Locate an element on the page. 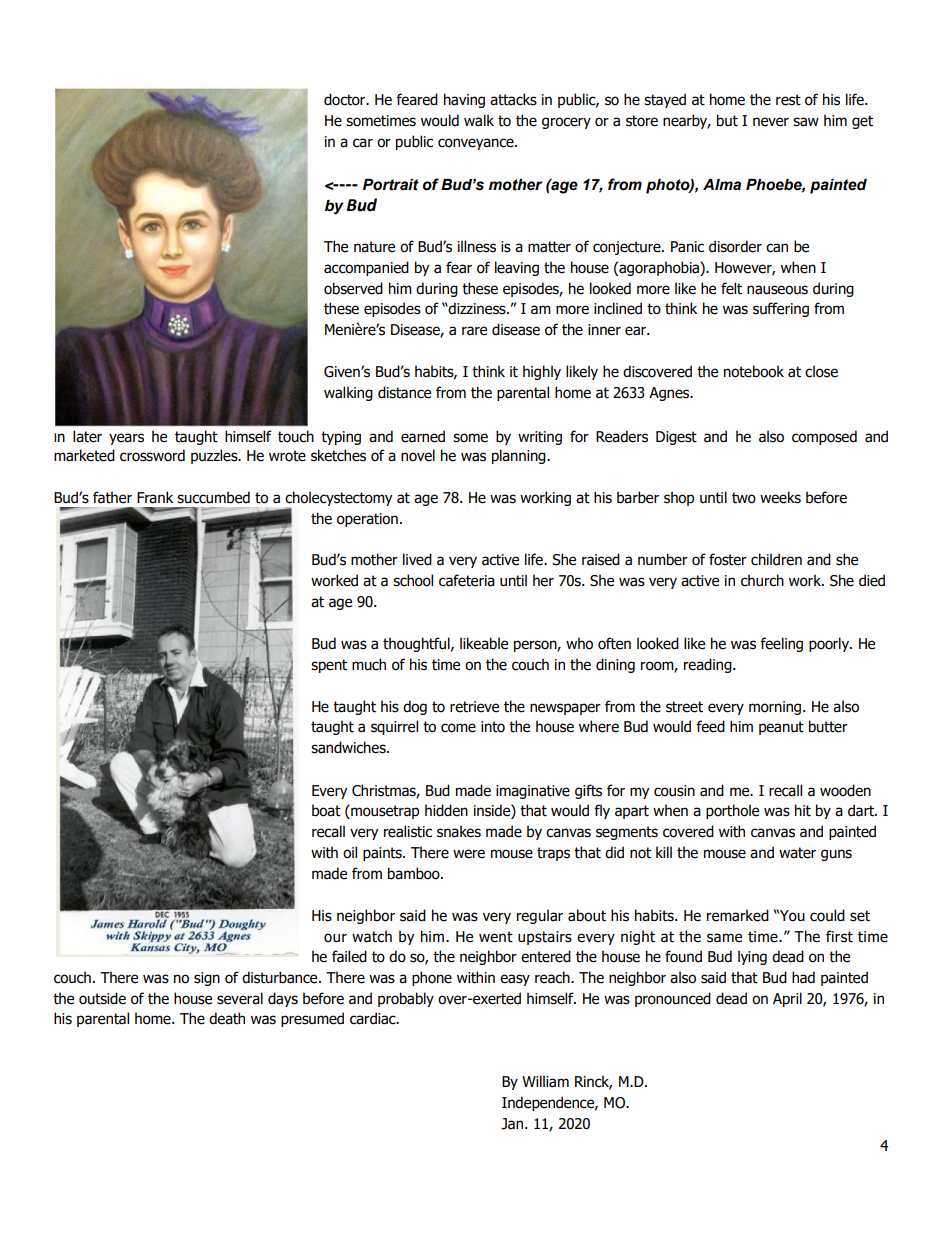  Jan is located at coordinates (513, 1124).
